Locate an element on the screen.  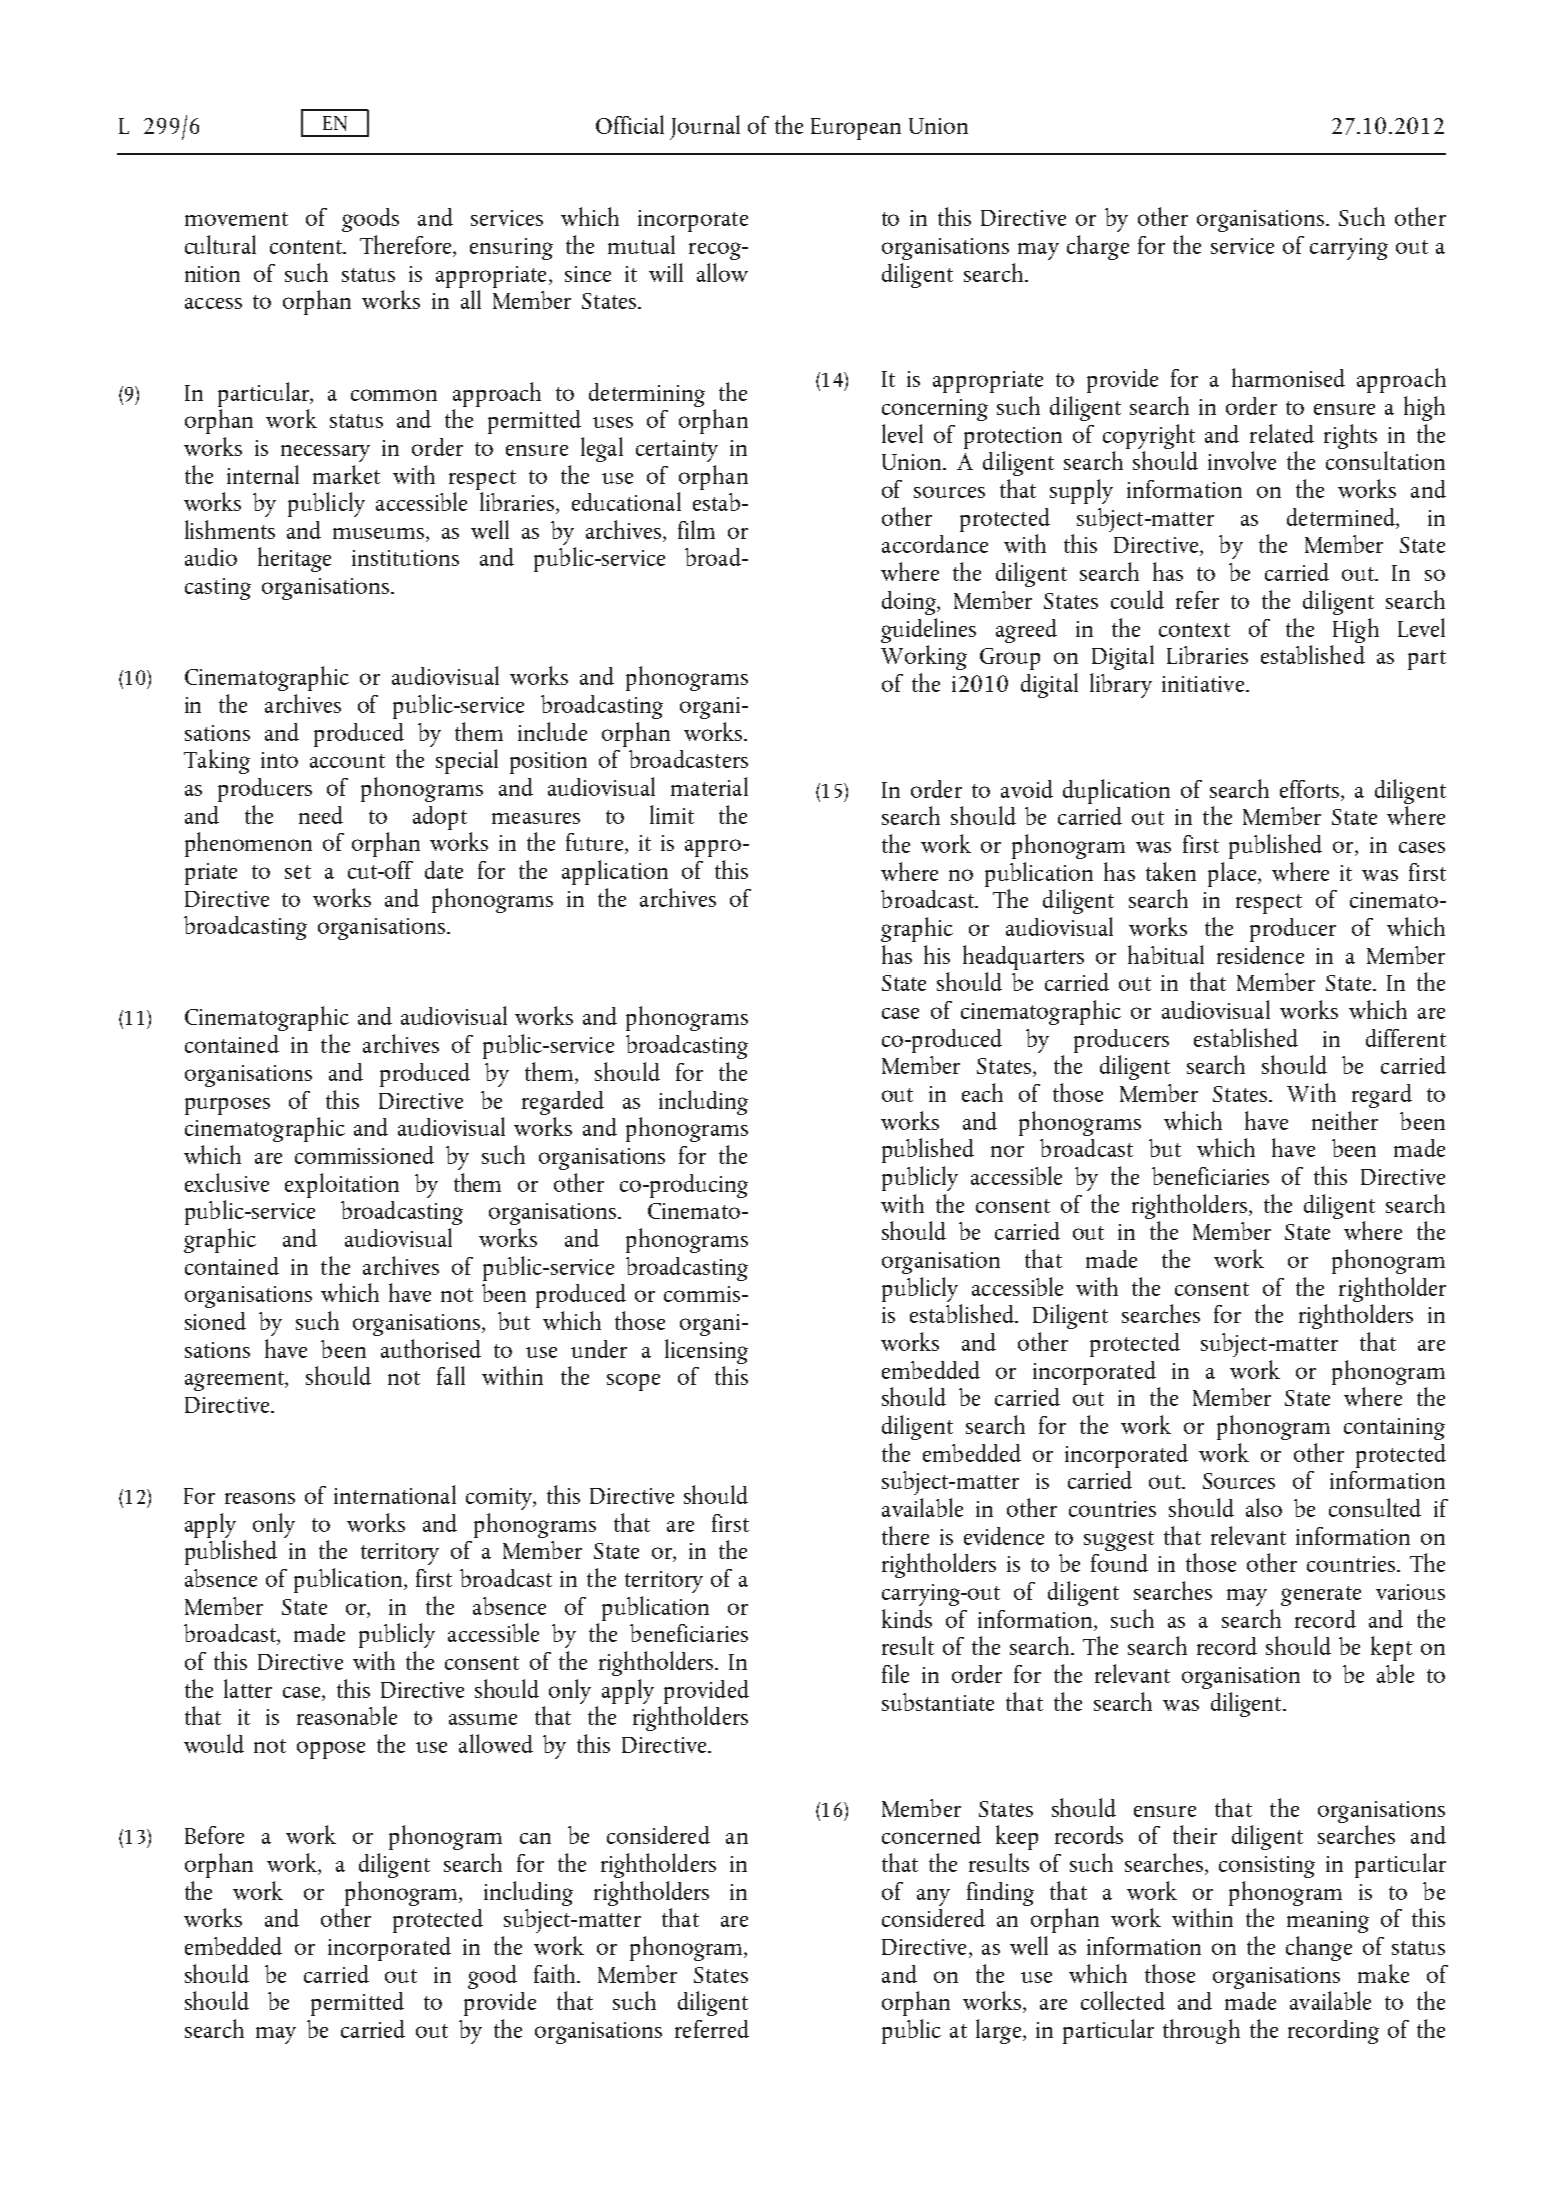
any is located at coordinates (933, 1897).
